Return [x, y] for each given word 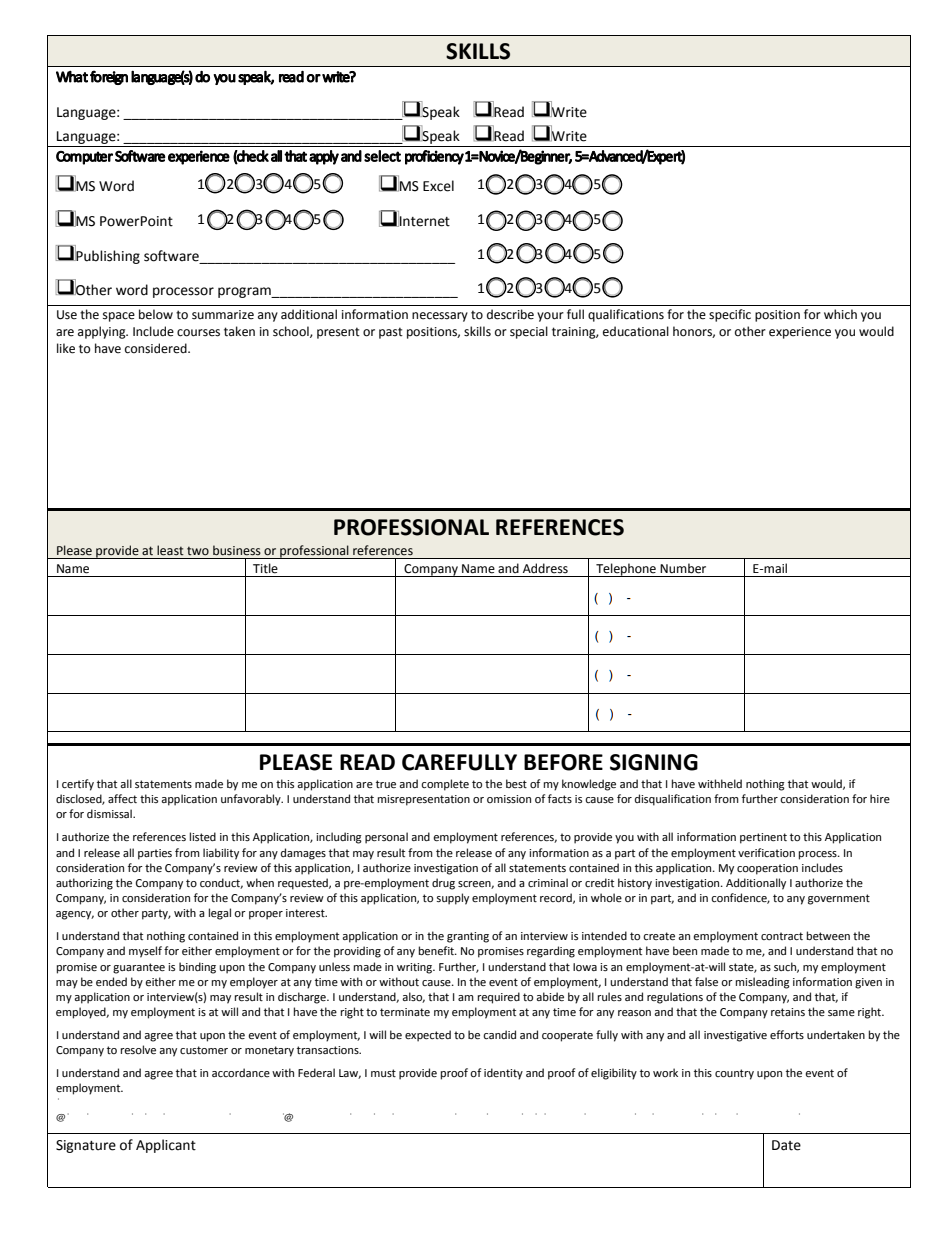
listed [203, 836]
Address [545, 568]
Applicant [166, 1146]
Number [683, 568]
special [529, 332]
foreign [109, 77]
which [840, 314]
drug [443, 884]
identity [503, 1074]
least [170, 550]
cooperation [767, 869]
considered [157, 348]
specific [730, 315]
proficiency [434, 157]
